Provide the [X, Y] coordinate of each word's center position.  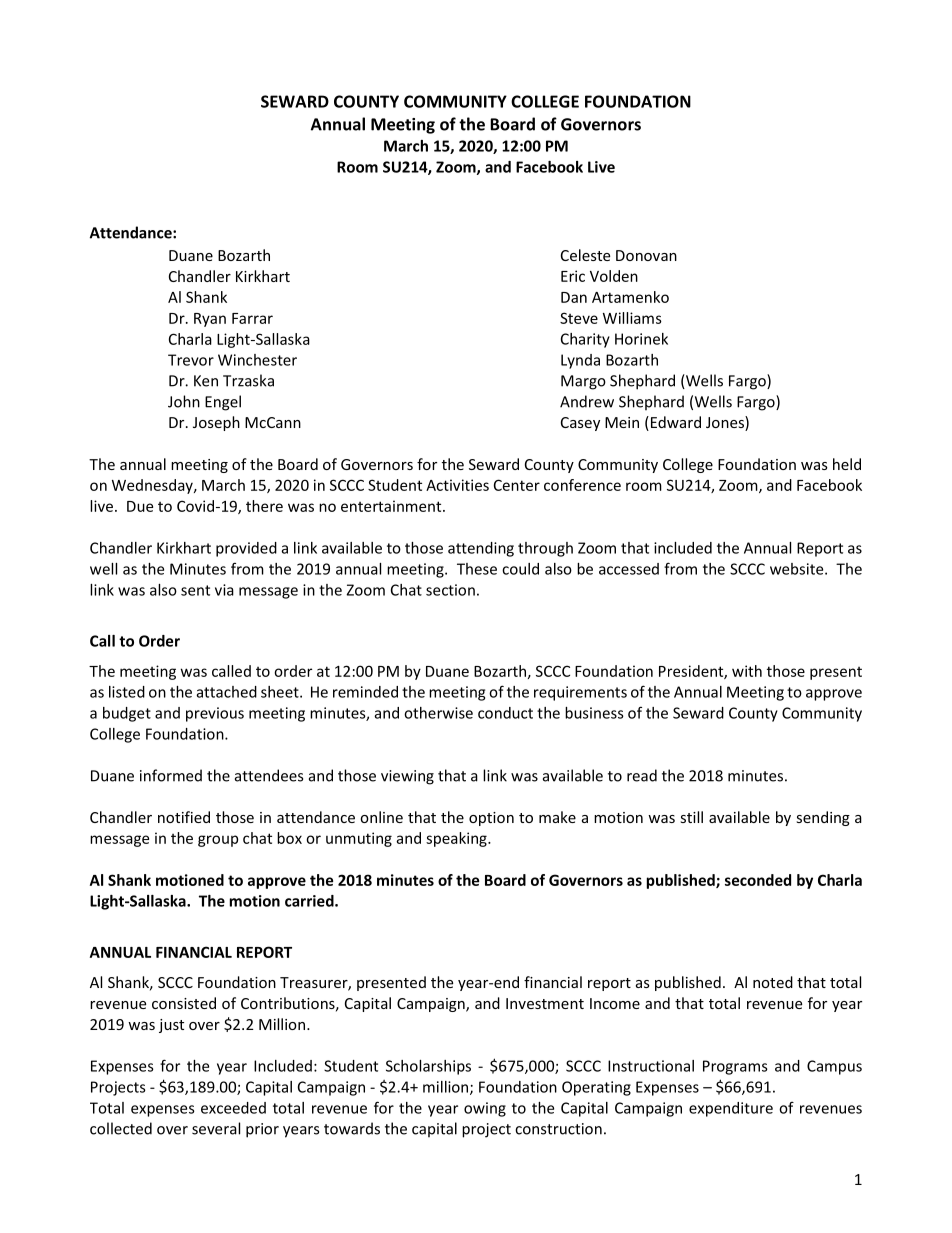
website [798, 569]
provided [246, 549]
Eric [573, 276]
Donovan [646, 255]
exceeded [233, 1108]
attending [481, 549]
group [218, 841]
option [491, 819]
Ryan [210, 320]
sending [823, 818]
